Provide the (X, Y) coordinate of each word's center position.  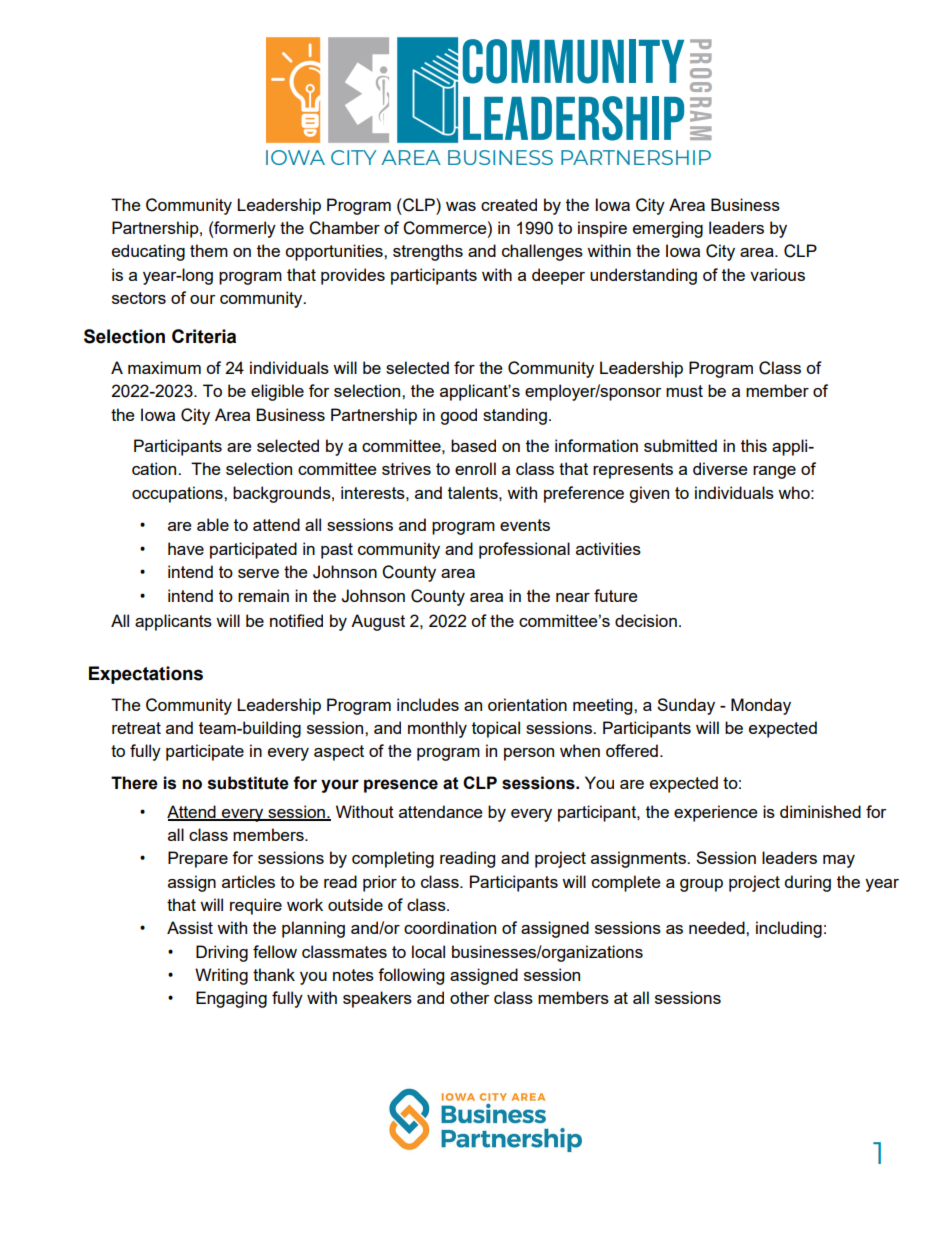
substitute (248, 783)
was (461, 206)
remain (263, 595)
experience (716, 813)
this (754, 445)
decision (646, 620)
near (573, 597)
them (209, 250)
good (458, 416)
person (529, 754)
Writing (221, 976)
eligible (277, 392)
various (777, 274)
